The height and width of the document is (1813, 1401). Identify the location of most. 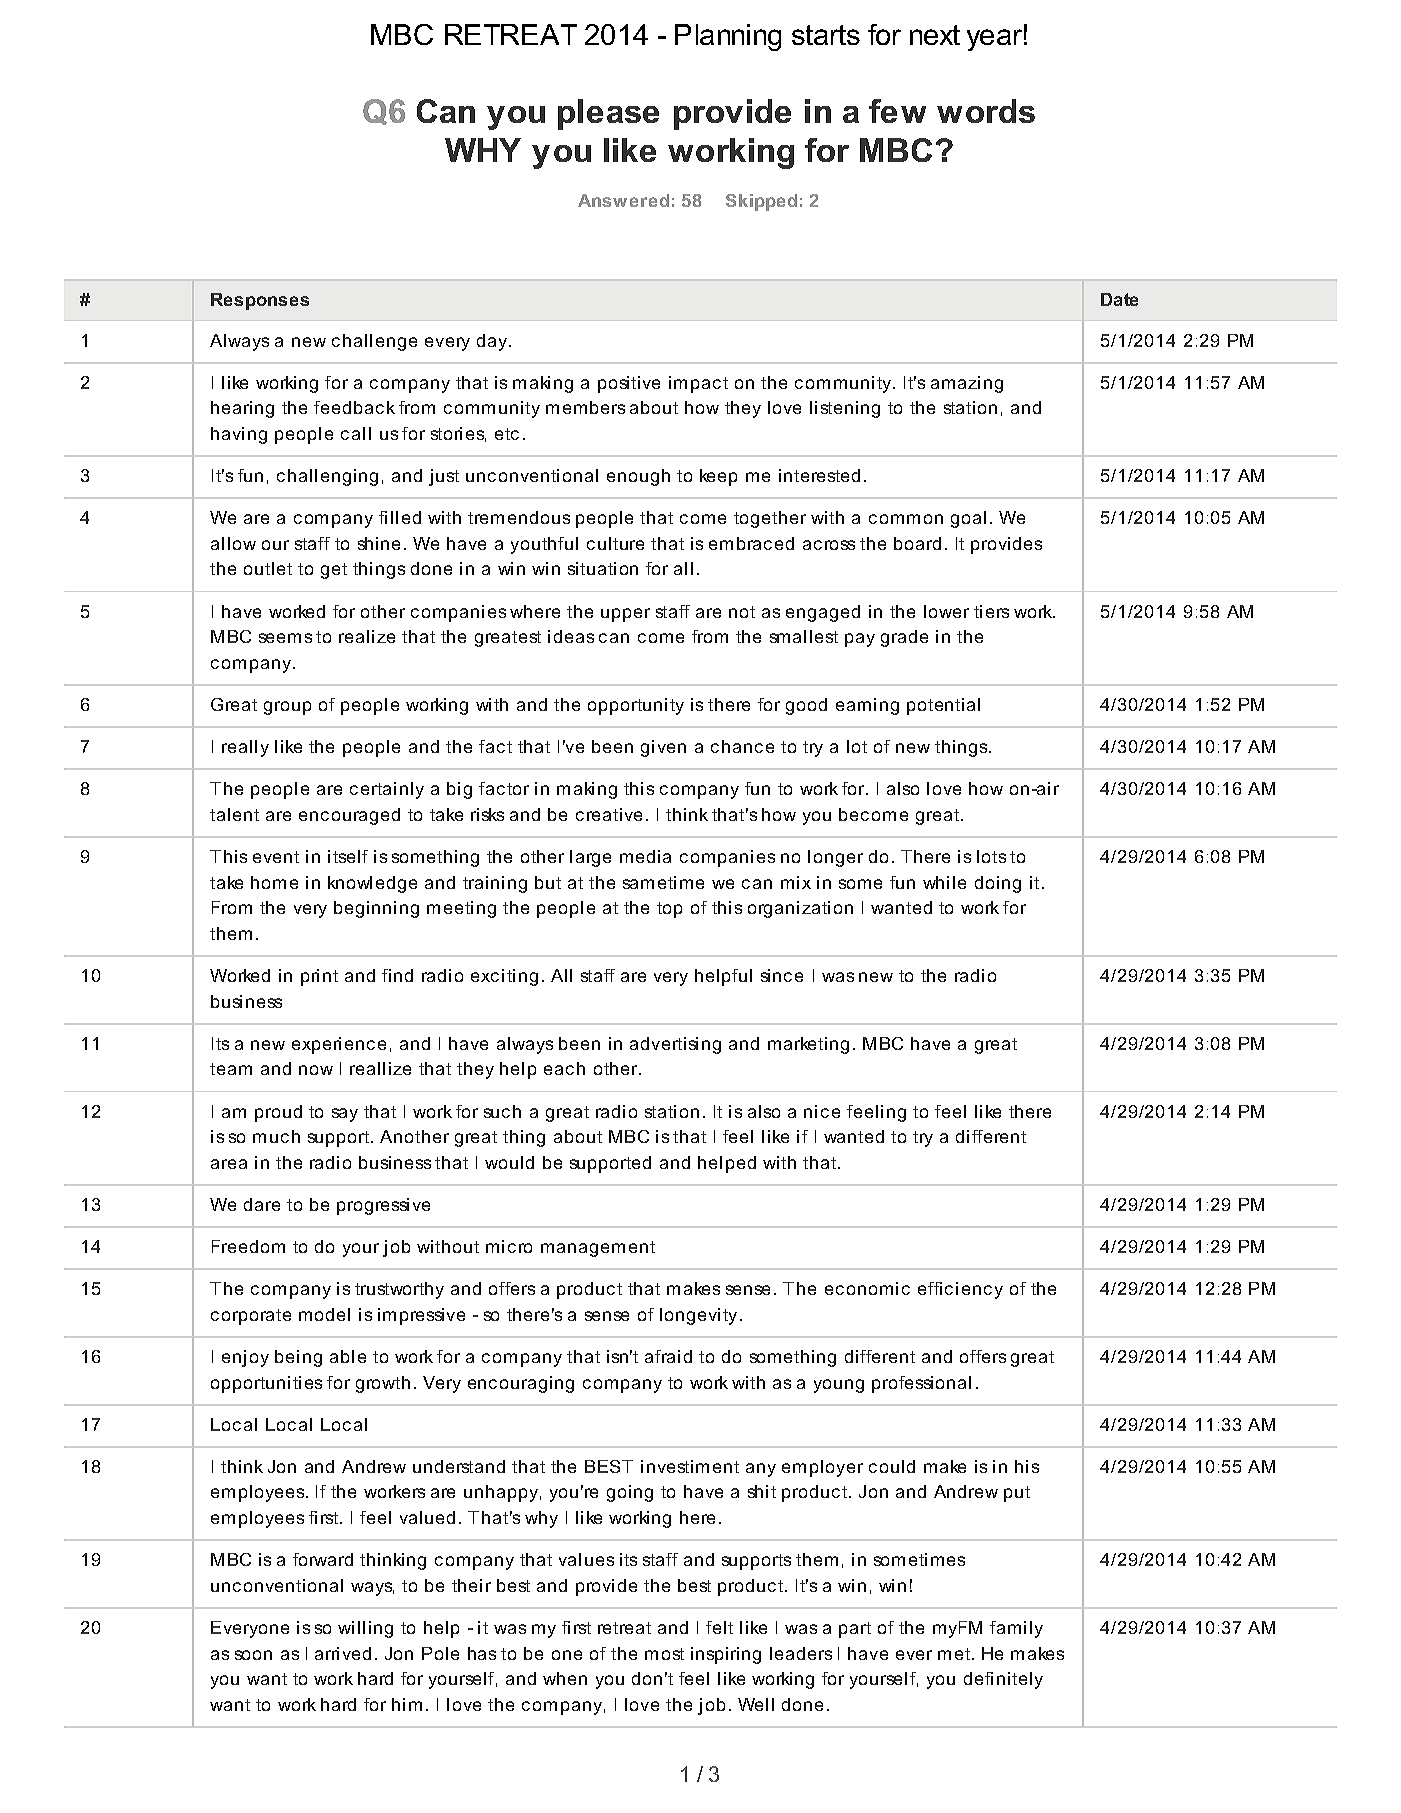
(664, 1654).
